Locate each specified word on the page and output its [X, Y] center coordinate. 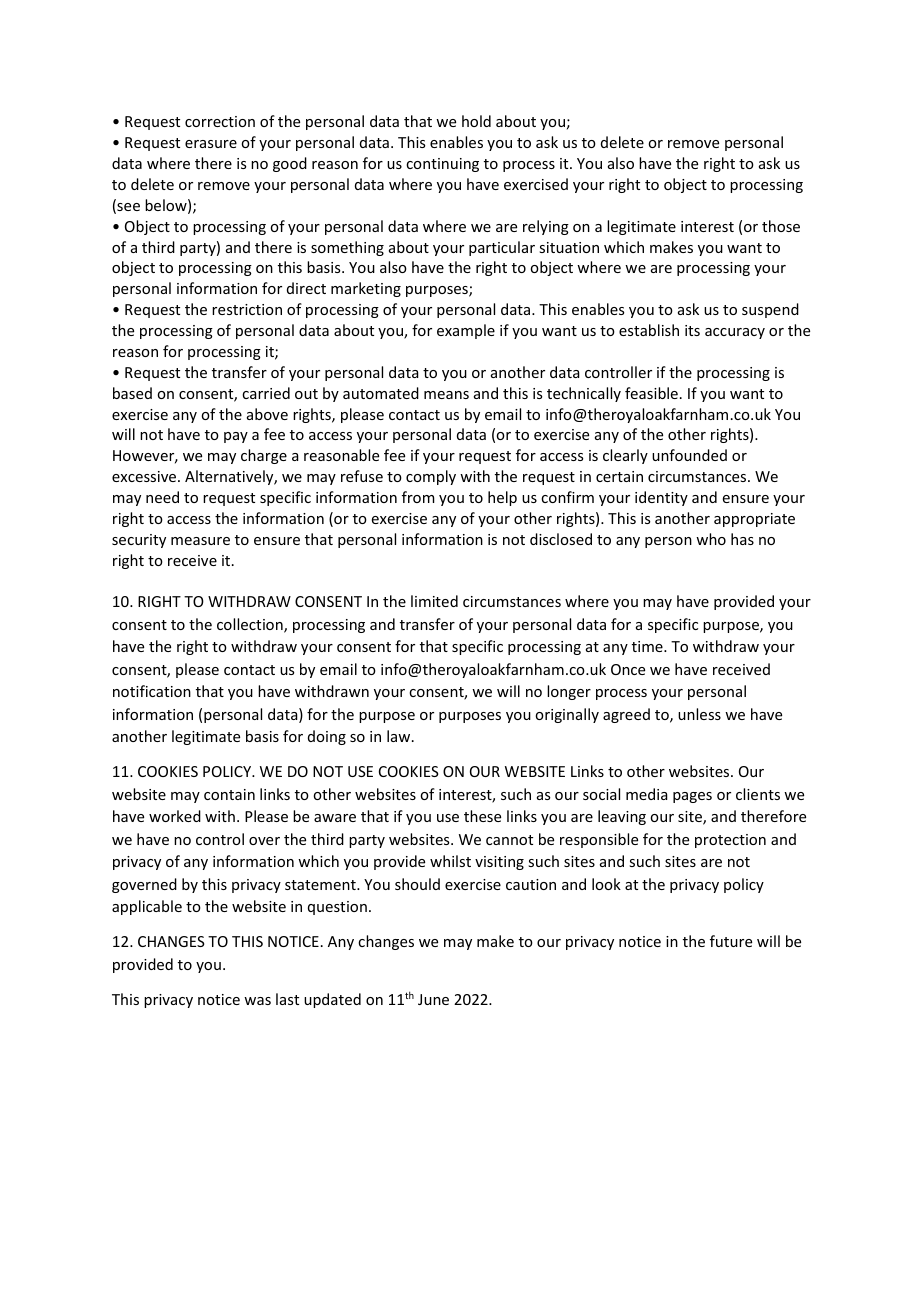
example [466, 331]
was [257, 1001]
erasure [211, 144]
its [692, 330]
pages [692, 797]
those [781, 226]
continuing [442, 165]
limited [434, 601]
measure [200, 541]
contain [229, 794]
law [400, 736]
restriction [247, 309]
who [711, 539]
